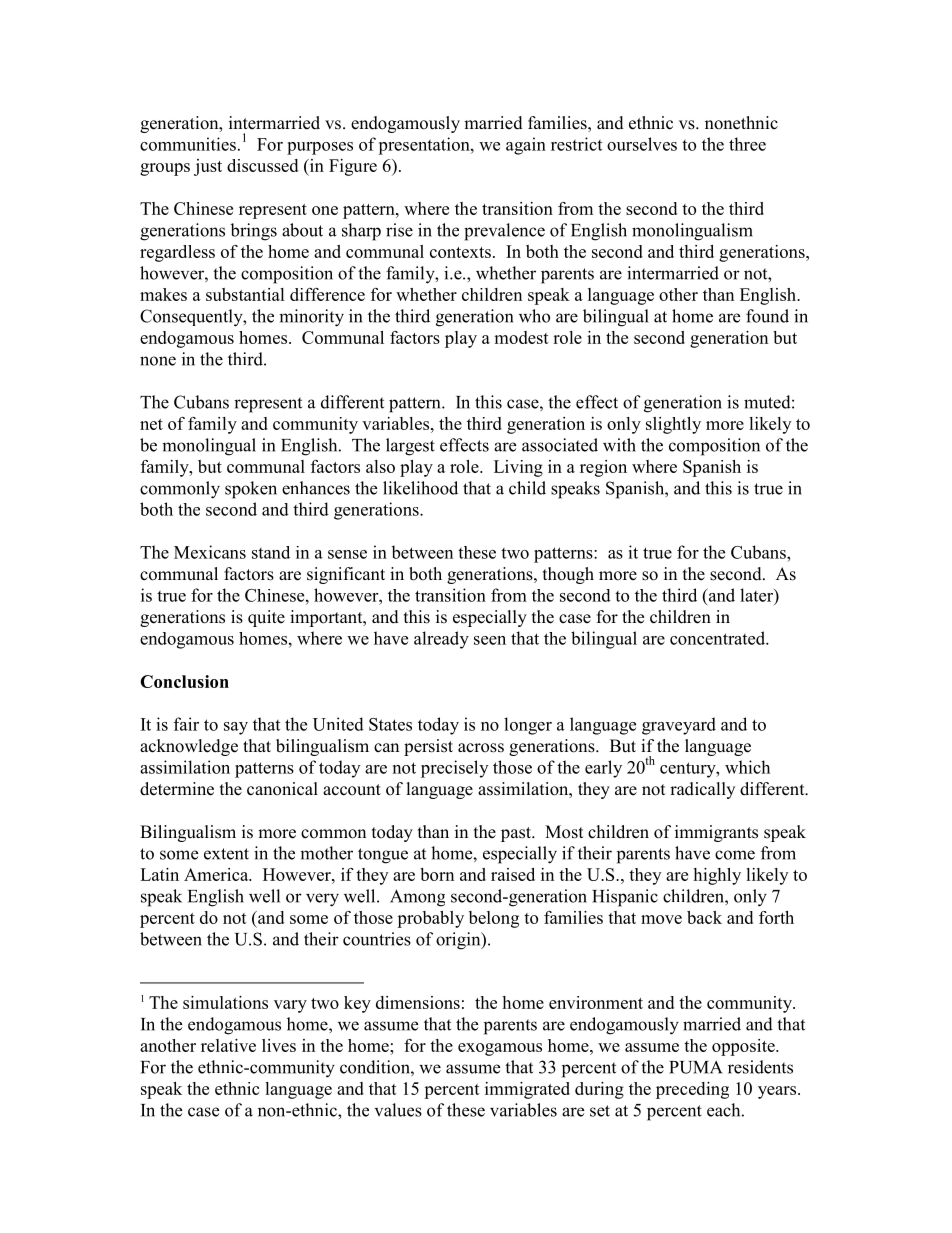 Image resolution: width=952 pixels, height=1233 pixels. Describe the element at coordinates (747, 144) in the screenshot. I see `three` at that location.
